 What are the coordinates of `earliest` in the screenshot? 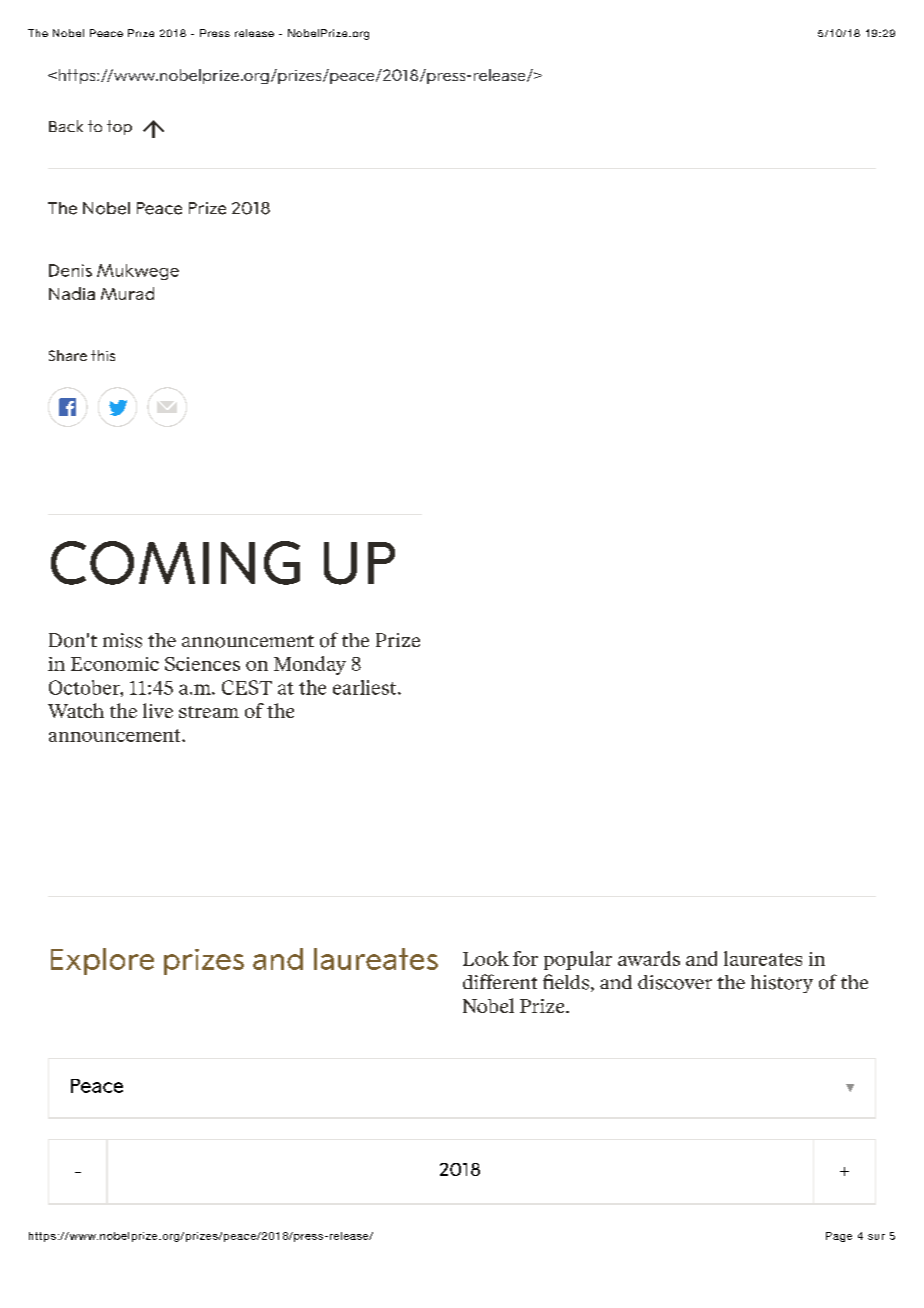 It's located at (366, 687).
